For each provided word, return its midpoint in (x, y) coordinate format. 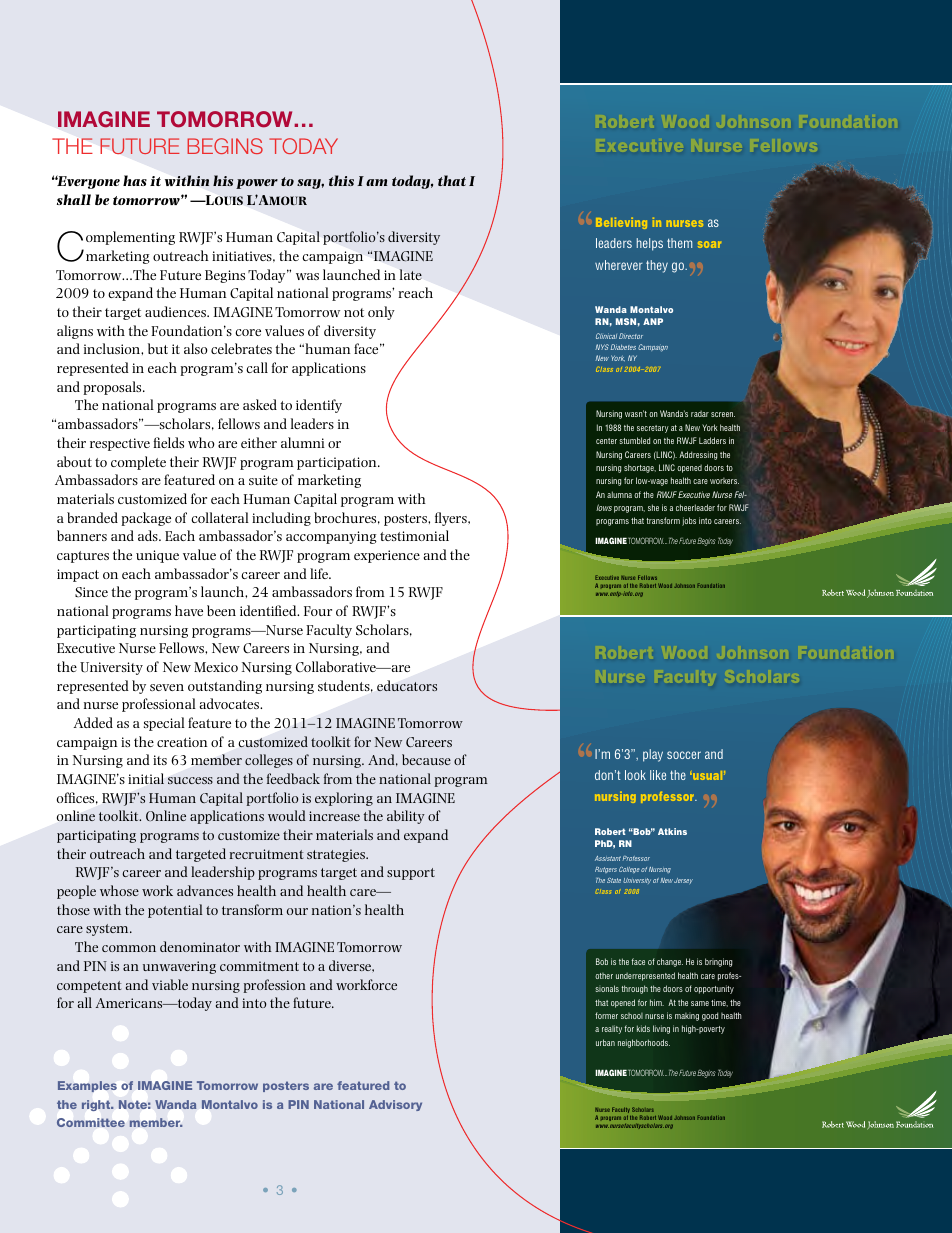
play (653, 755)
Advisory (395, 1105)
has (135, 180)
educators (407, 685)
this (341, 180)
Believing (621, 223)
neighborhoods (644, 1043)
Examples (87, 1086)
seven (167, 687)
